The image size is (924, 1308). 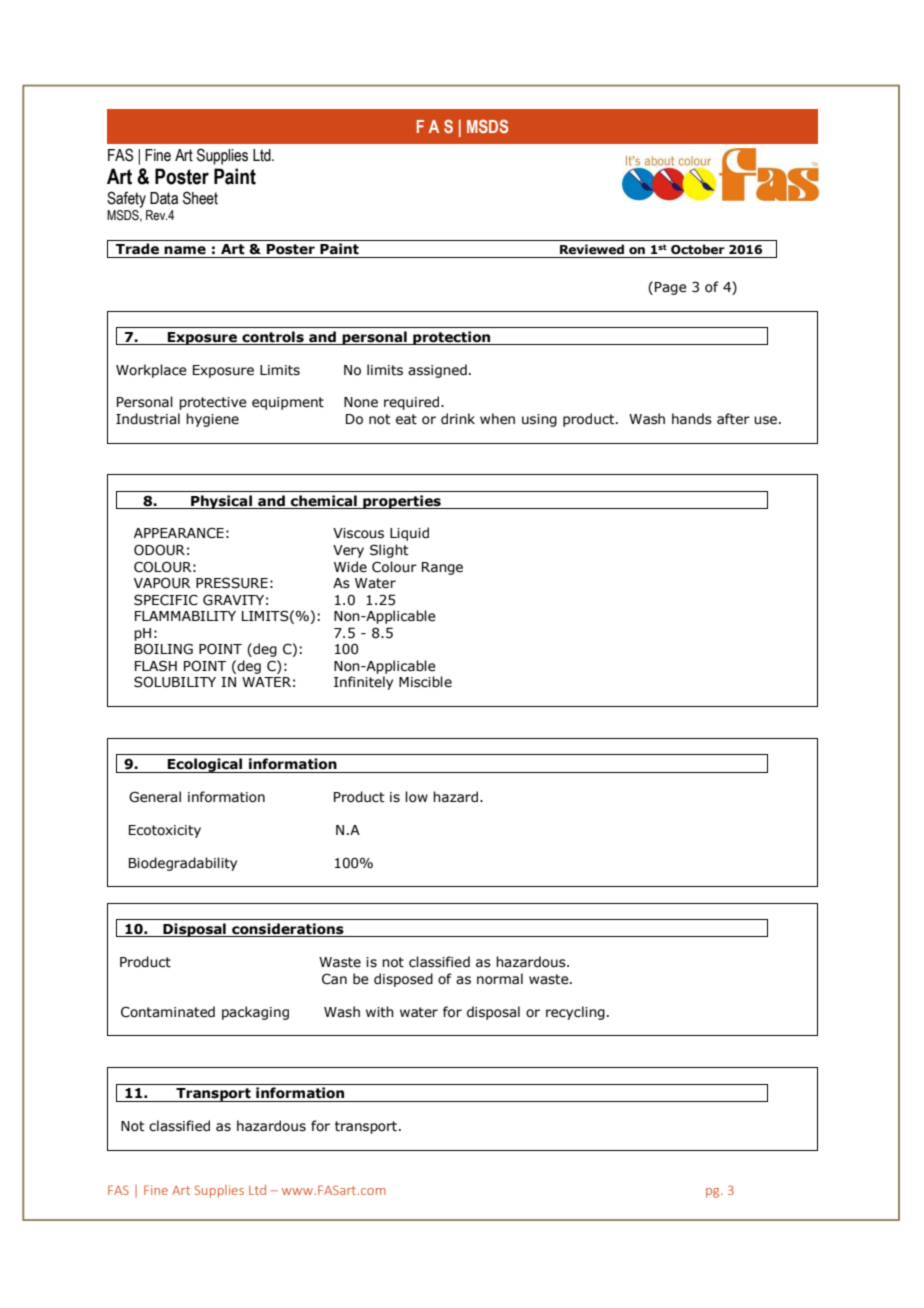 What do you see at coordinates (255, 1013) in the screenshot?
I see `packaging` at bounding box center [255, 1013].
